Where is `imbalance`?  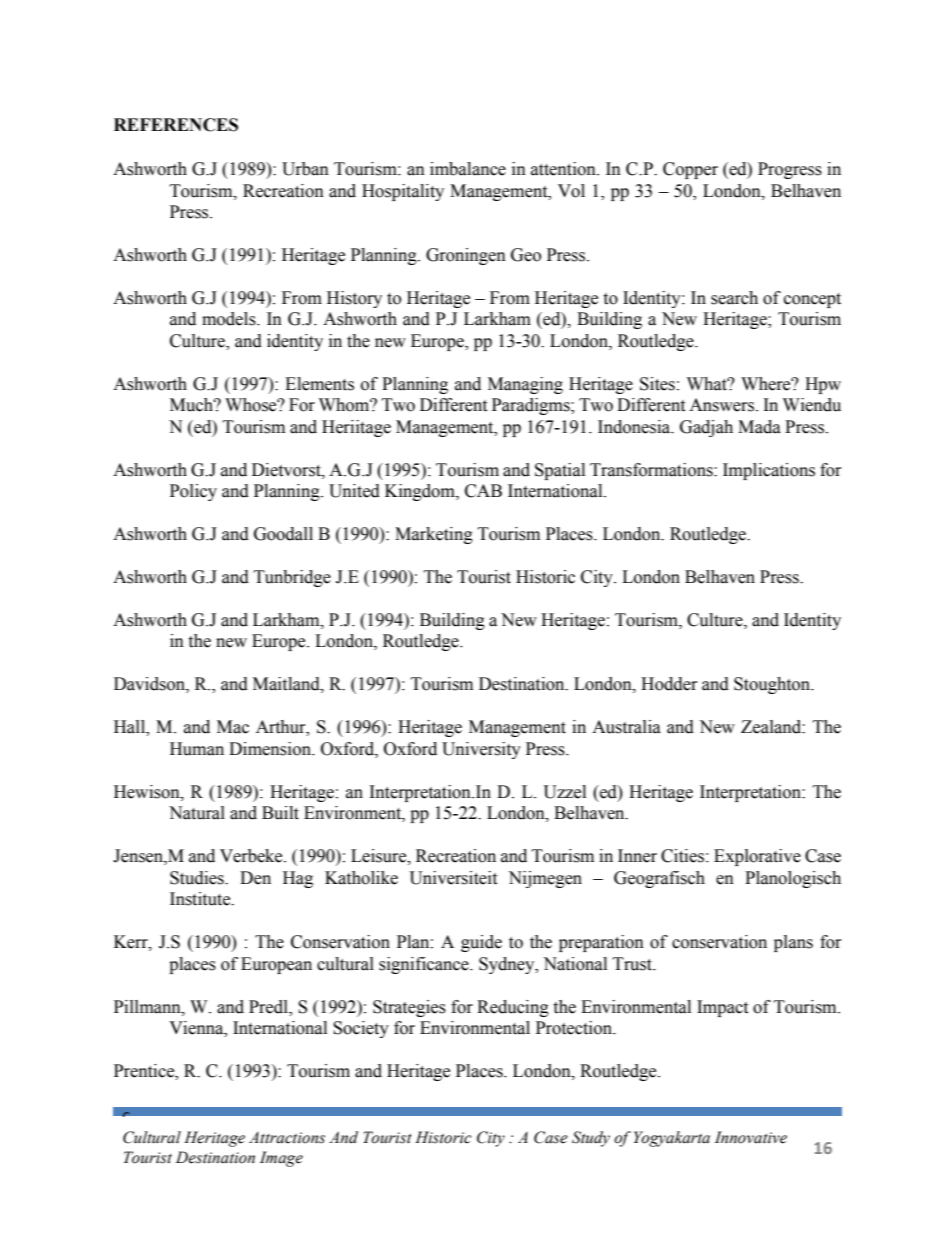
imbalance is located at coordinates (468, 169).
